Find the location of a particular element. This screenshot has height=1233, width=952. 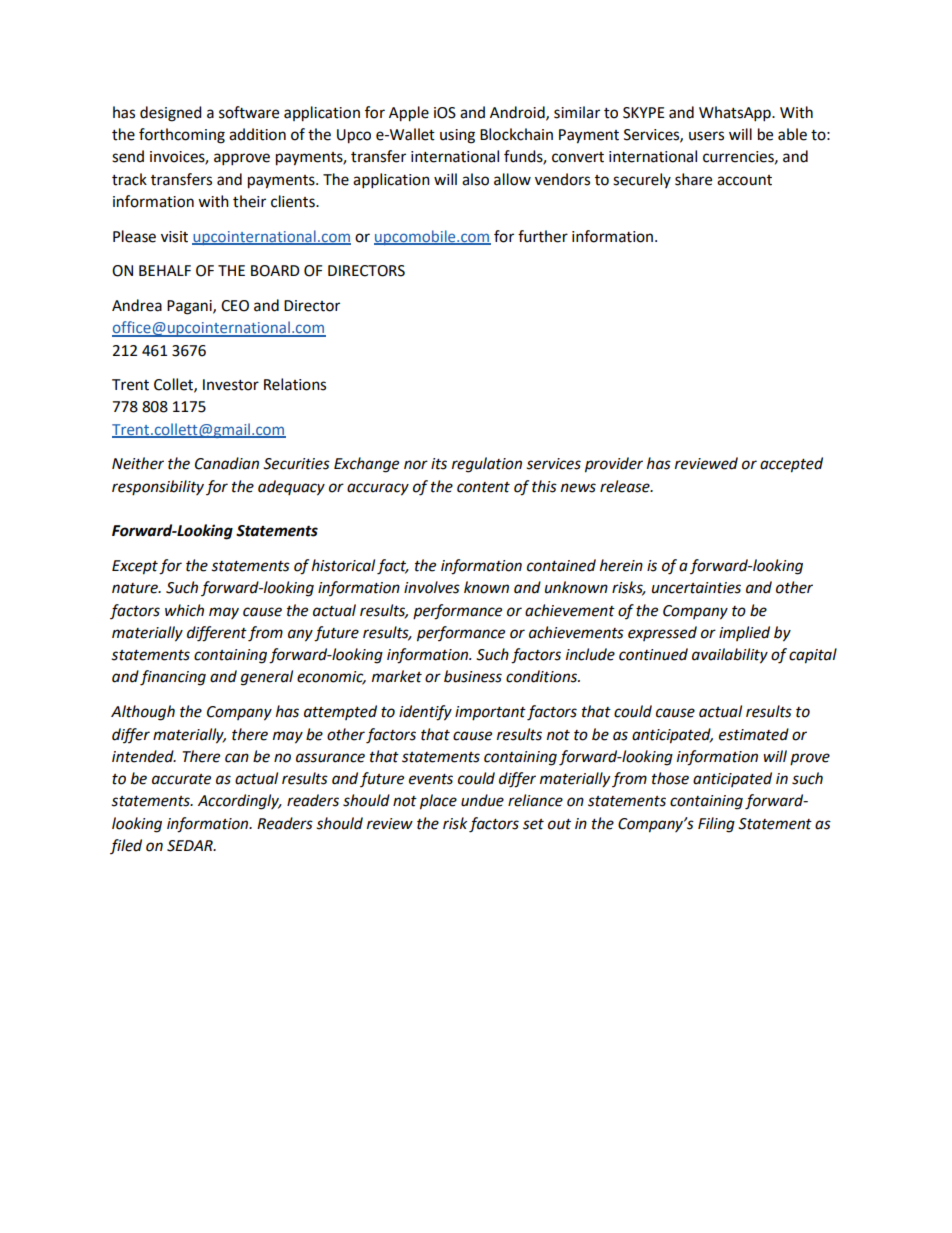

accepted is located at coordinates (791, 465).
